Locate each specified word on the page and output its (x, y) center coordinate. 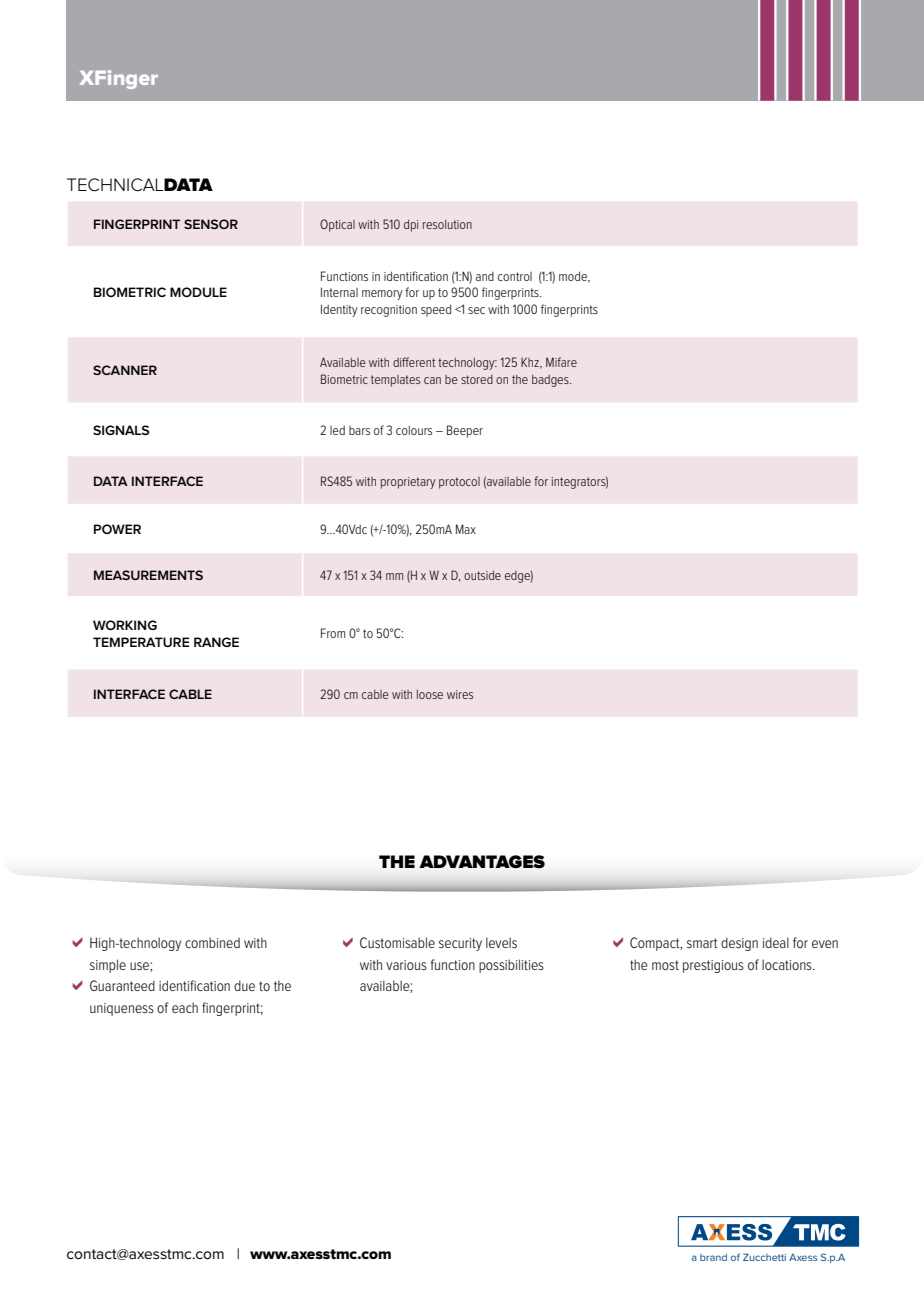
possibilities (511, 966)
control (515, 276)
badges (551, 381)
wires (460, 694)
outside (482, 575)
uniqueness (122, 1009)
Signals (121, 430)
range (216, 642)
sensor (211, 224)
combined (212, 942)
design (739, 944)
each (185, 1007)
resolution (447, 224)
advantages (482, 862)
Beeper (465, 431)
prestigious (713, 966)
